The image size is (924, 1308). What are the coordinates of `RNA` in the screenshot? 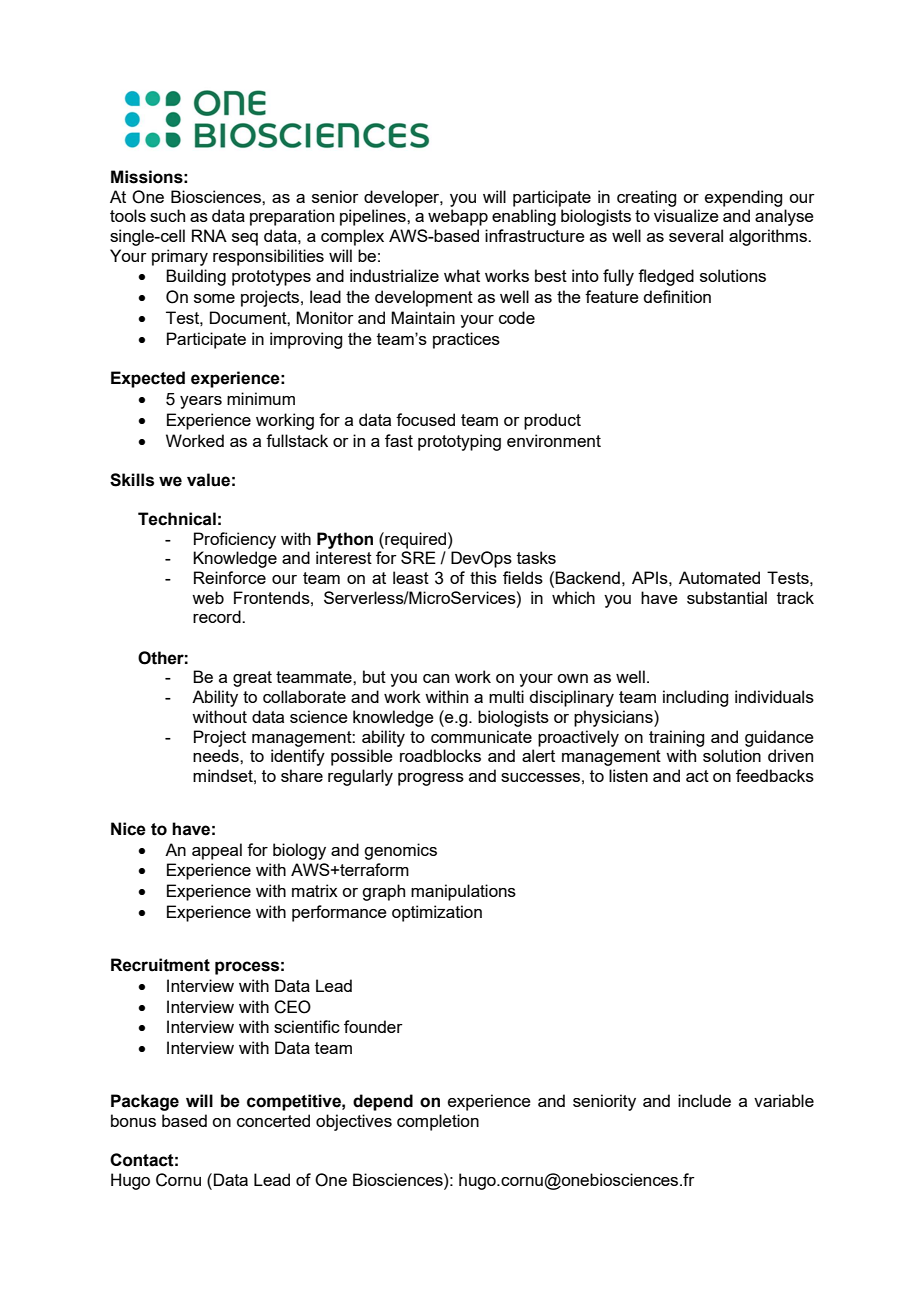 It's located at (209, 235).
